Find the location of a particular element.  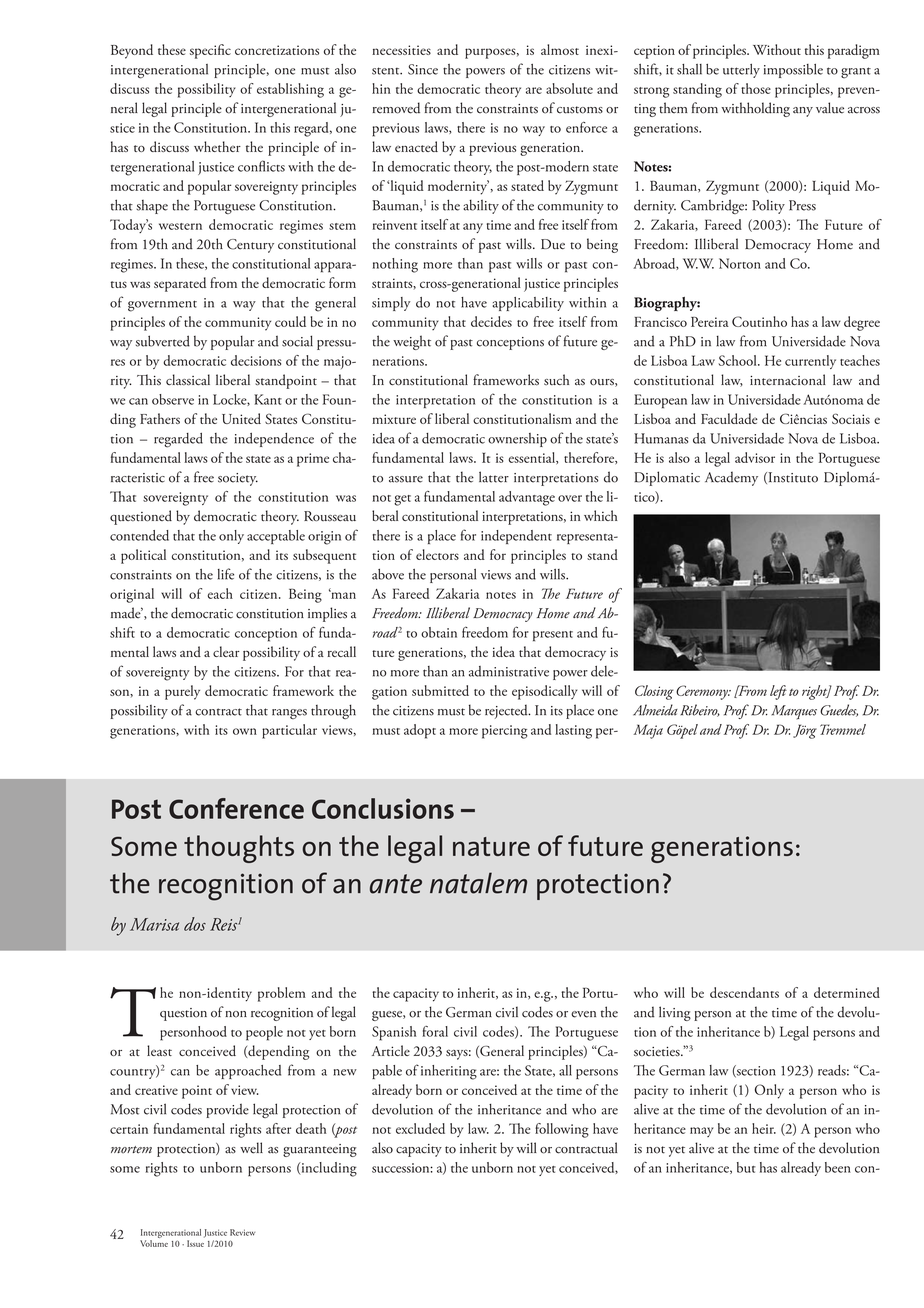

those is located at coordinates (756, 88).
